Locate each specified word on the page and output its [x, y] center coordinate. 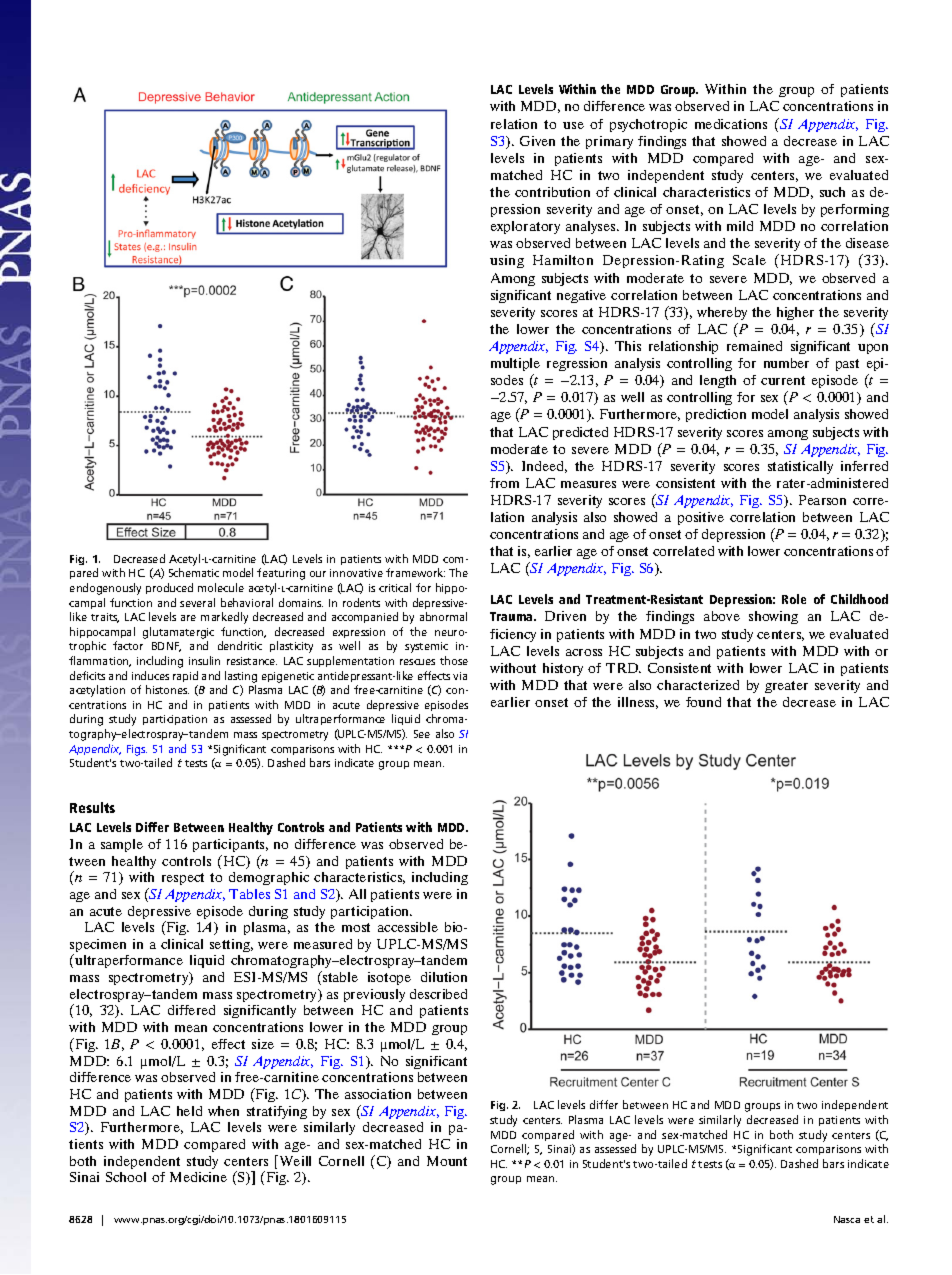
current [783, 380]
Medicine [198, 1177]
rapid [185, 676]
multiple [515, 366]
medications [731, 124]
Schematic [194, 572]
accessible [408, 927]
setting [231, 945]
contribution [552, 192]
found [703, 702]
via [460, 676]
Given [537, 141]
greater [786, 687]
